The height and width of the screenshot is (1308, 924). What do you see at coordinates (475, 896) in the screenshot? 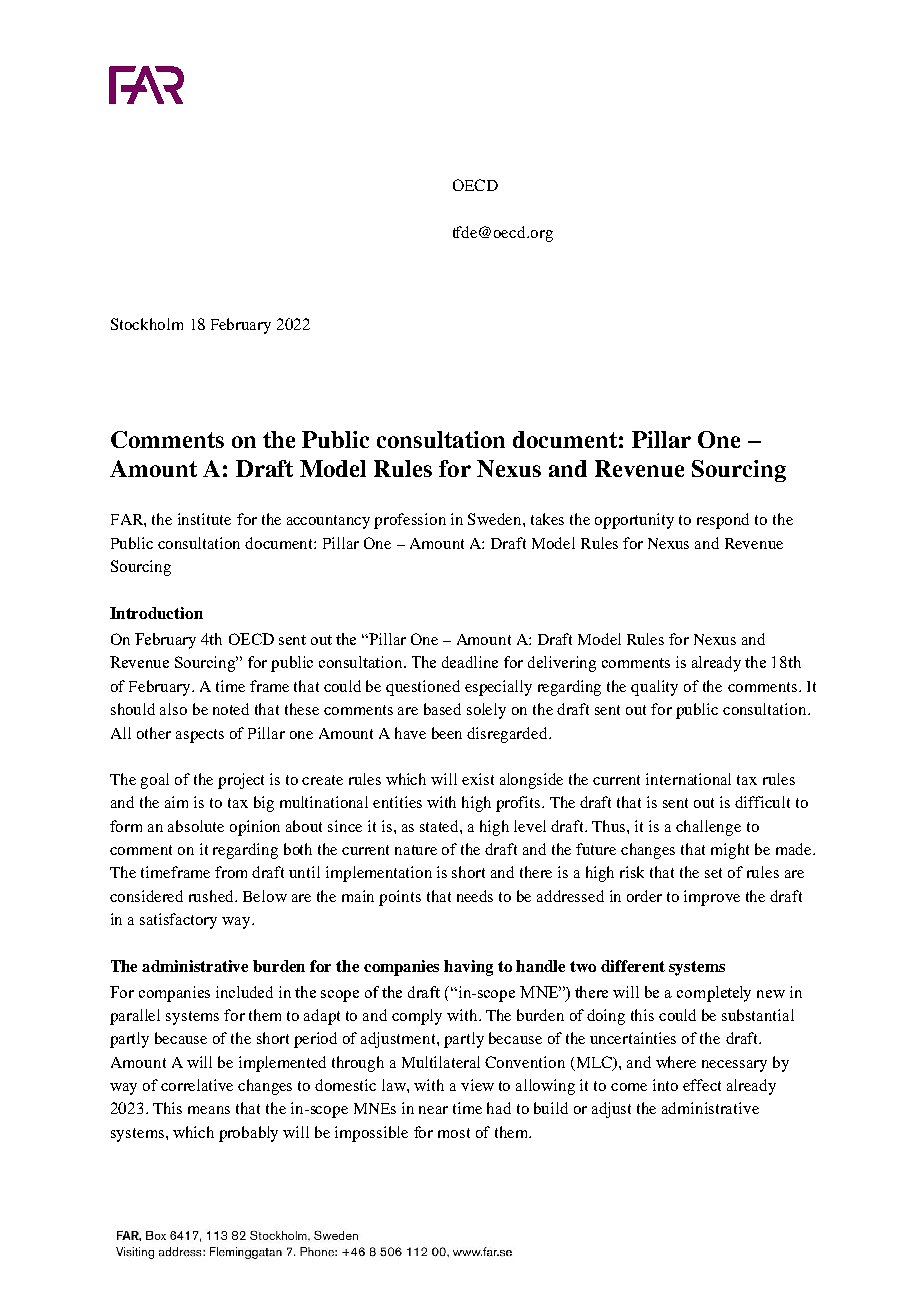
I see `needs` at bounding box center [475, 896].
